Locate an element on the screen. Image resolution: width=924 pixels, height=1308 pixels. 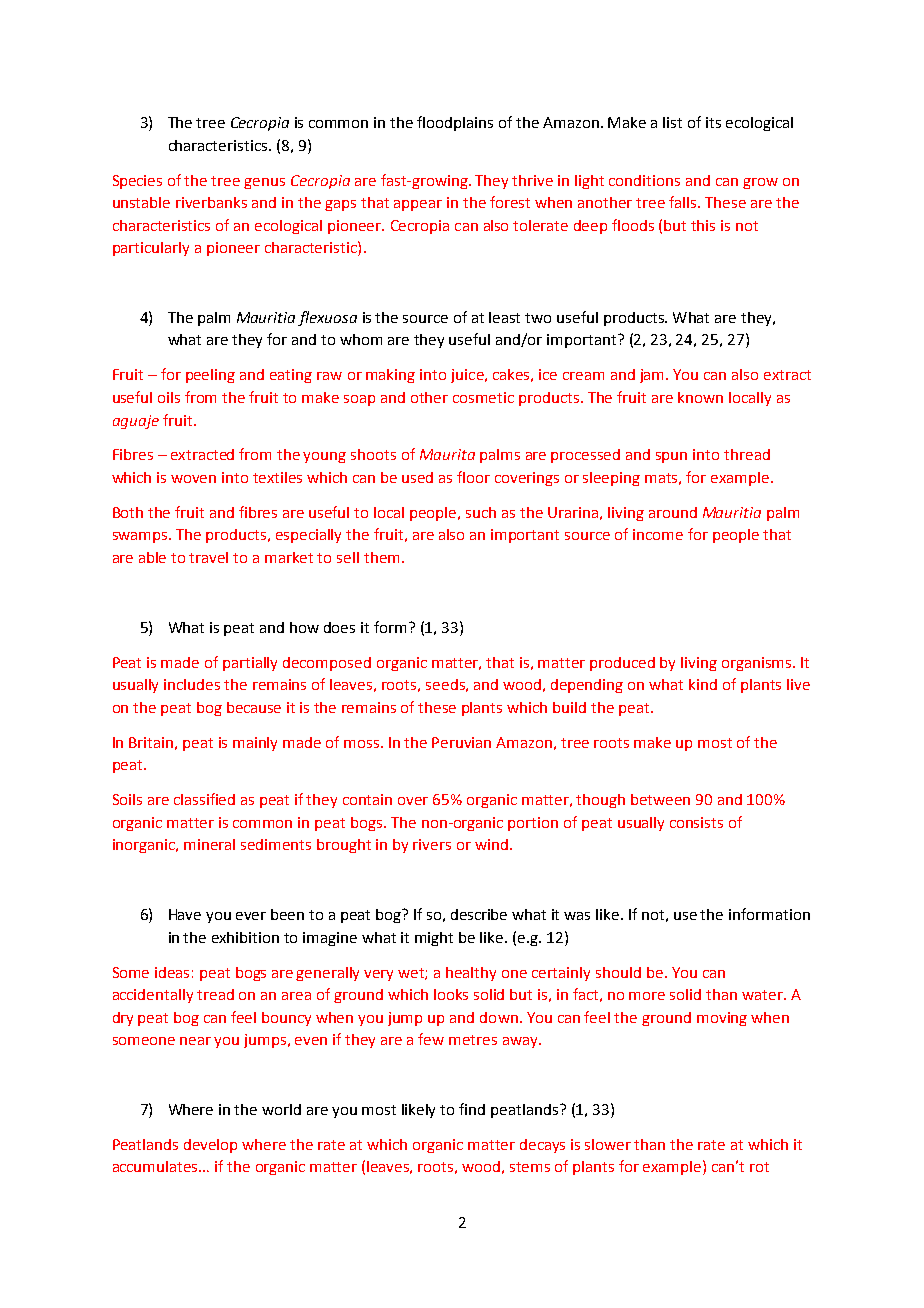
partially is located at coordinates (250, 664).
